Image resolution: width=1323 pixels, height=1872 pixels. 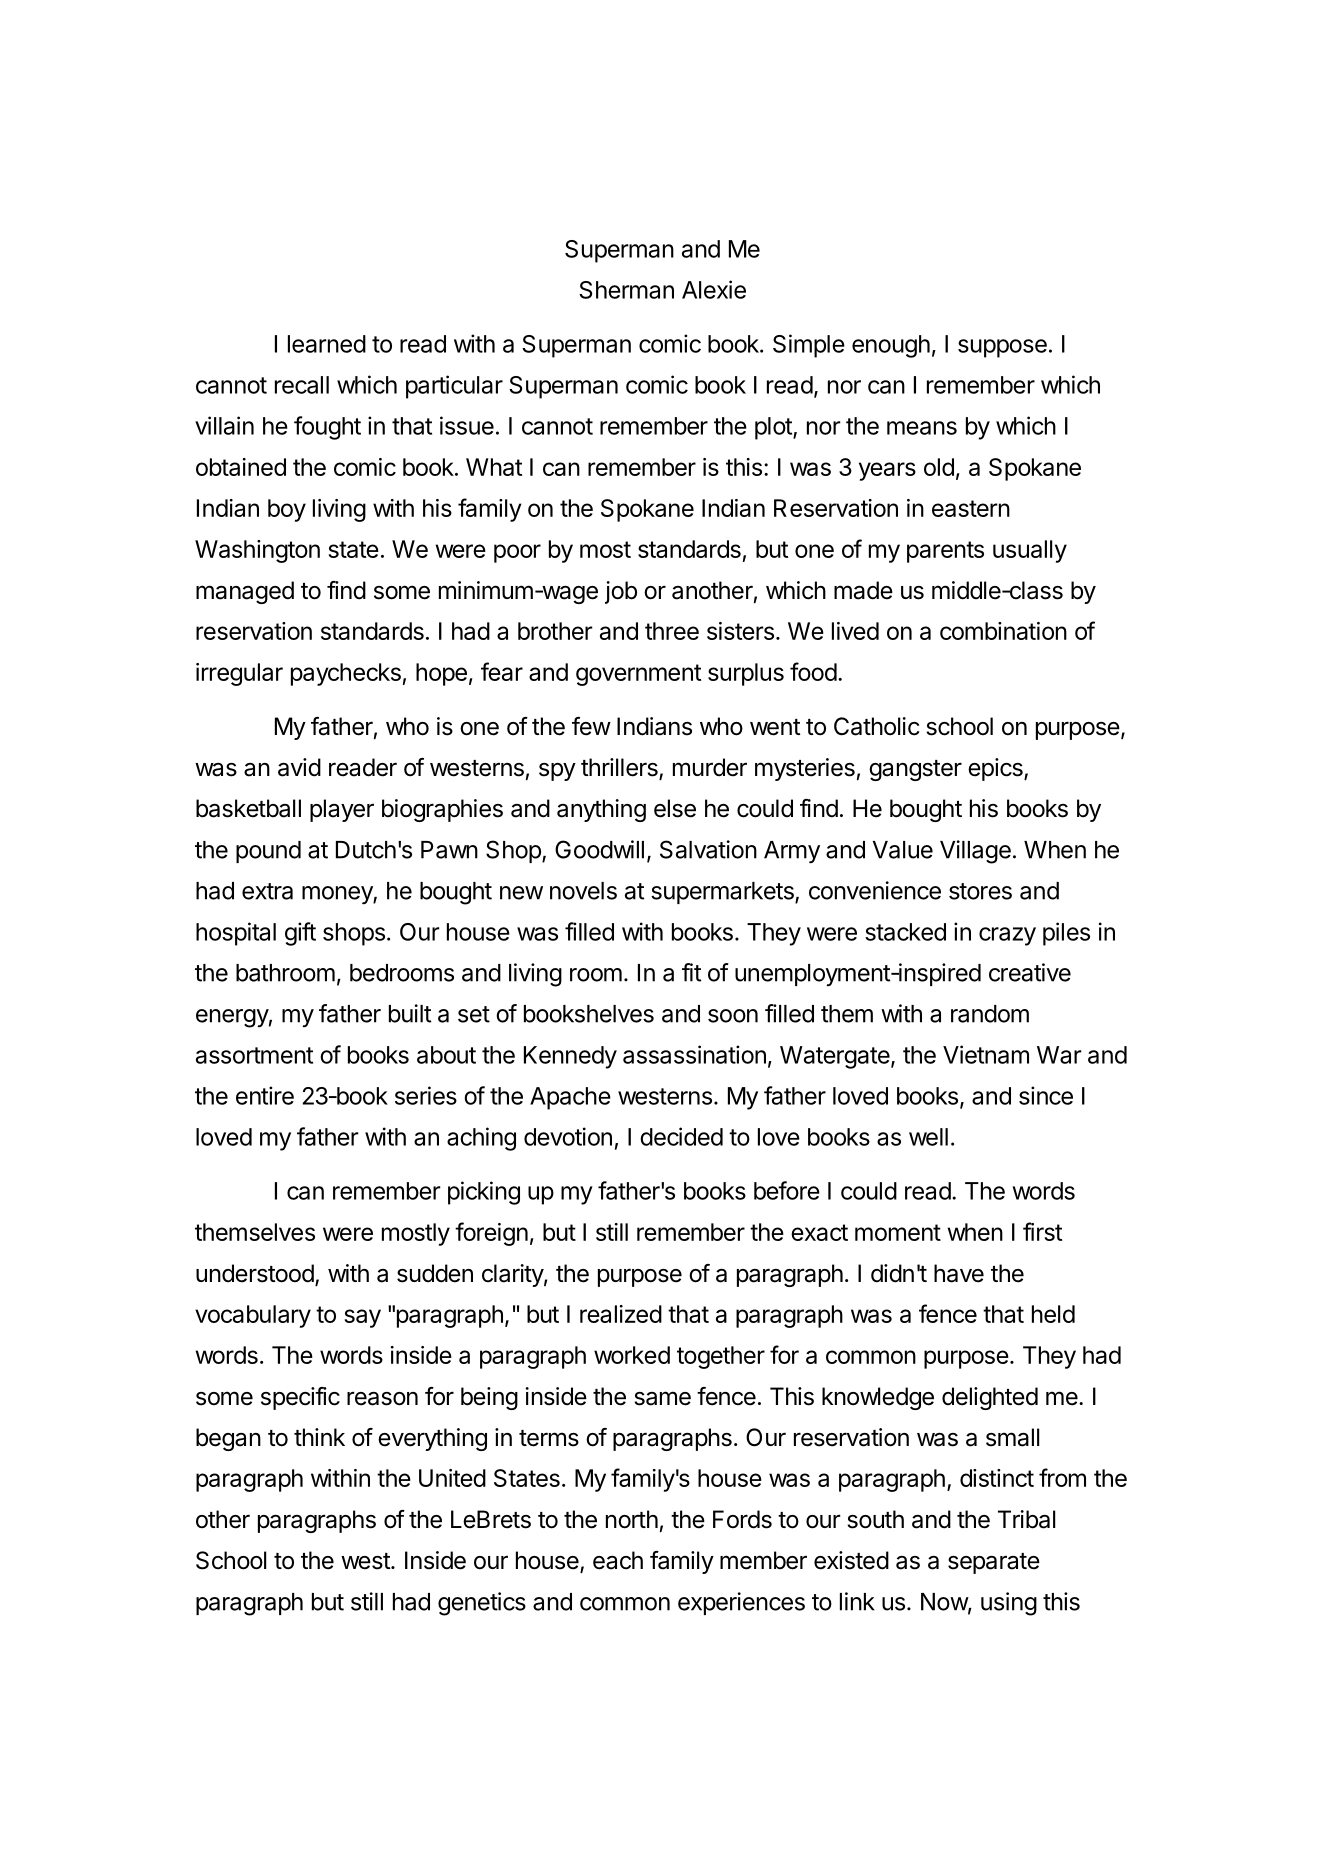 I want to click on entire, so click(x=265, y=1095).
